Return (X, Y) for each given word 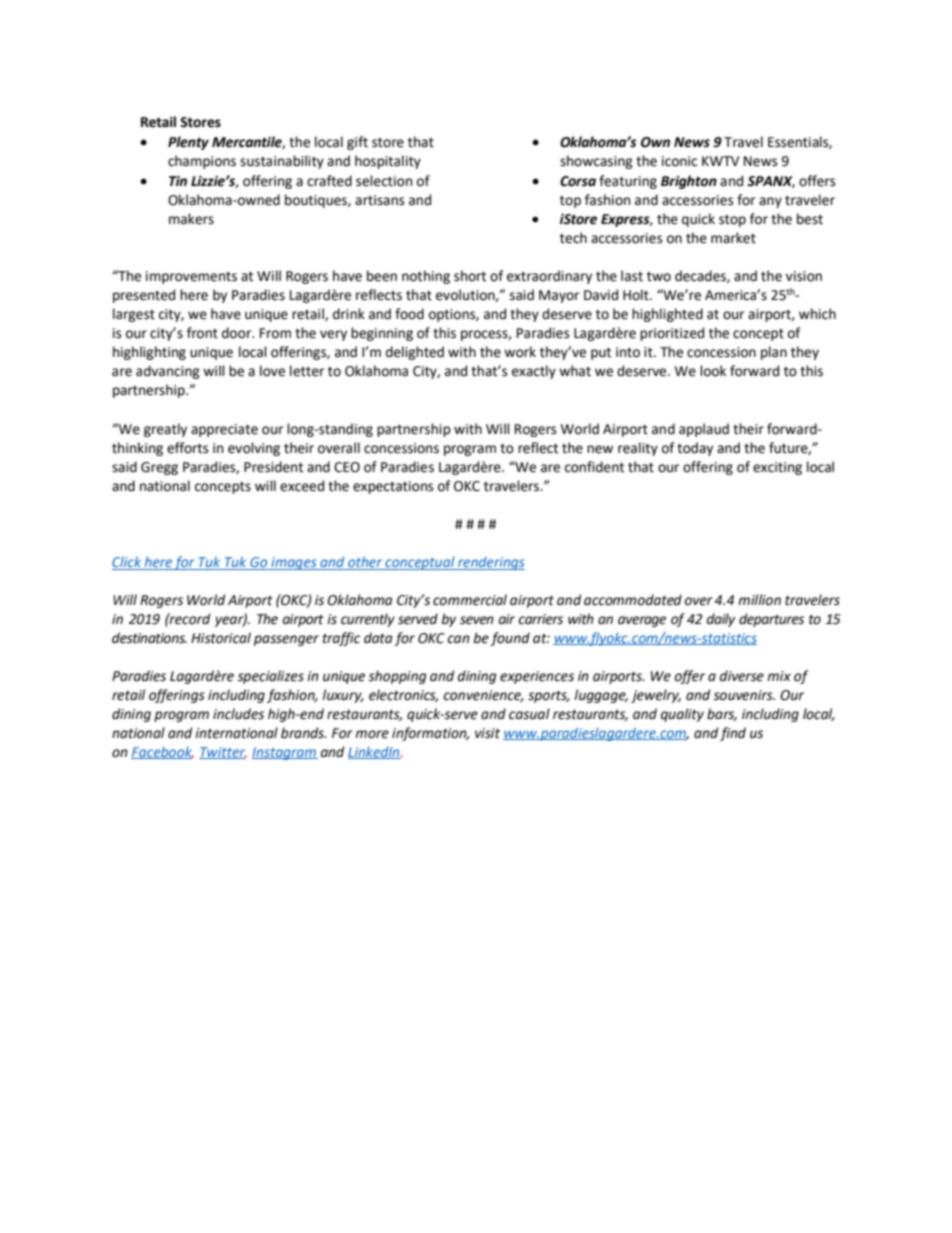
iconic (679, 161)
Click (126, 561)
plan (774, 353)
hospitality (388, 162)
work (520, 352)
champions (202, 162)
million (759, 600)
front (202, 333)
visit (487, 733)
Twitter (223, 753)
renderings (490, 563)
